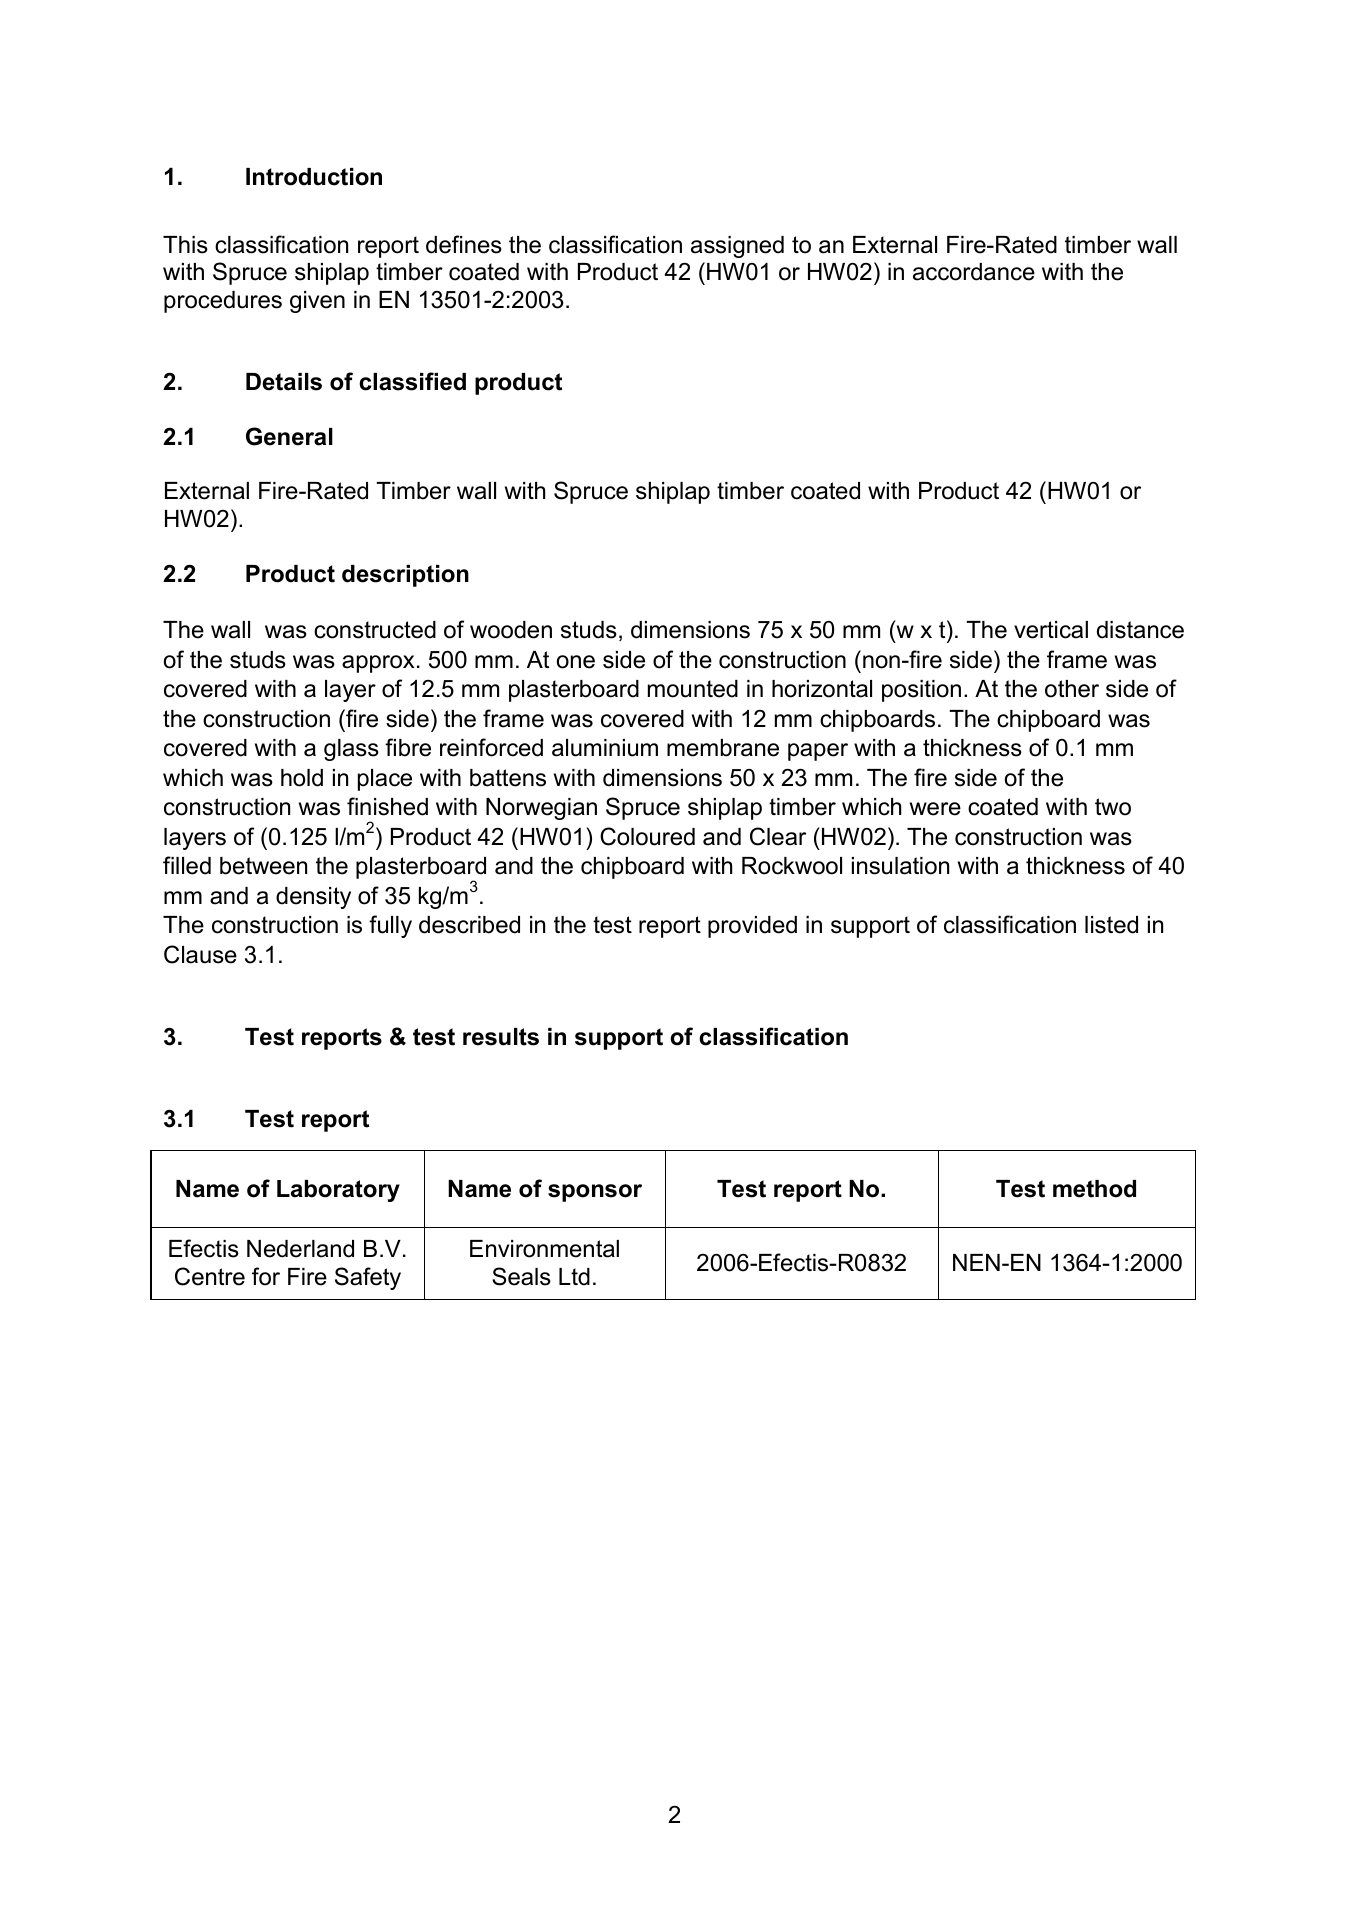 The height and width of the document is (1909, 1349). Describe the element at coordinates (1051, 630) in the document. I see `vertical` at that location.
